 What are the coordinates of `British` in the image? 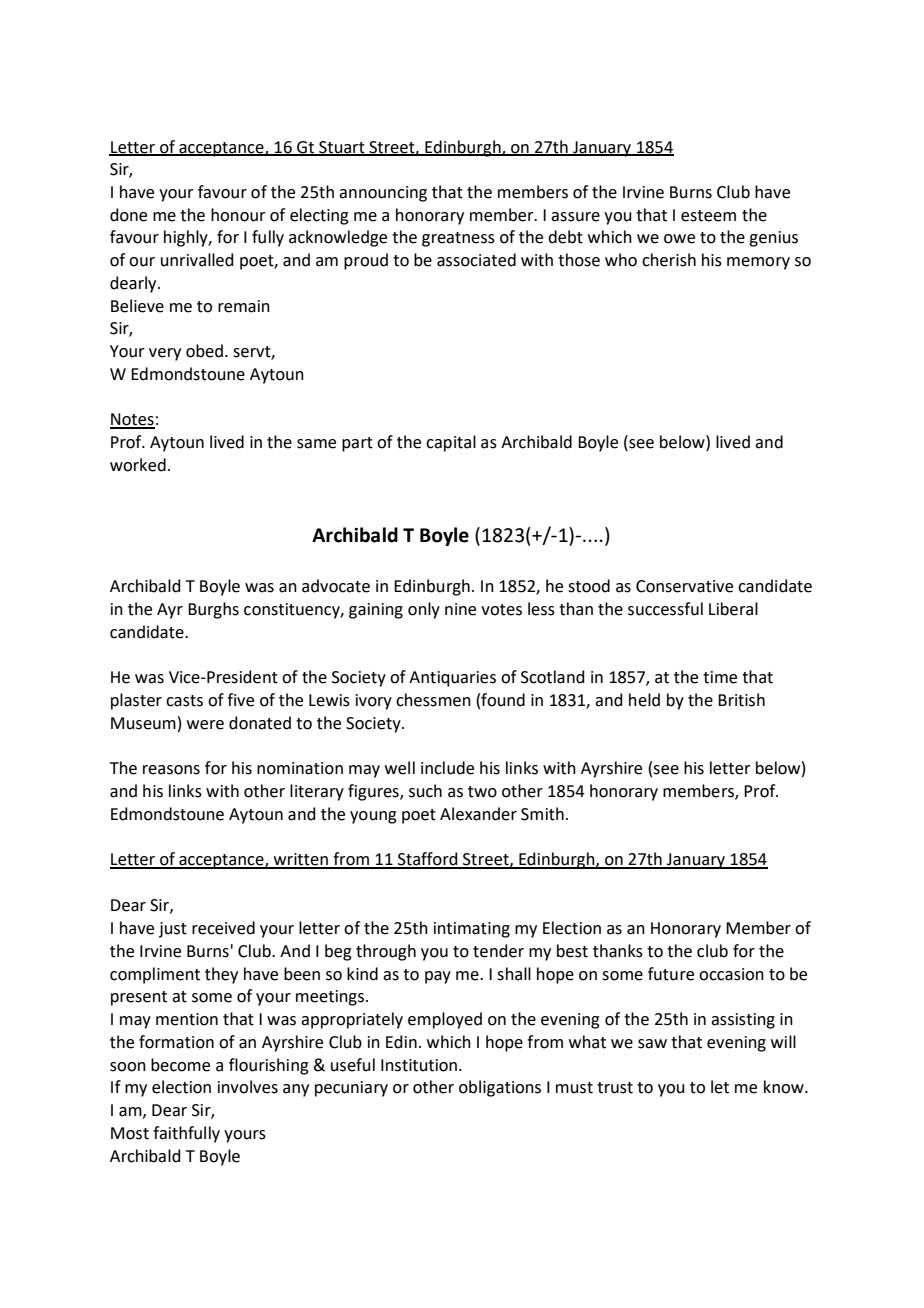 It's located at (741, 700).
